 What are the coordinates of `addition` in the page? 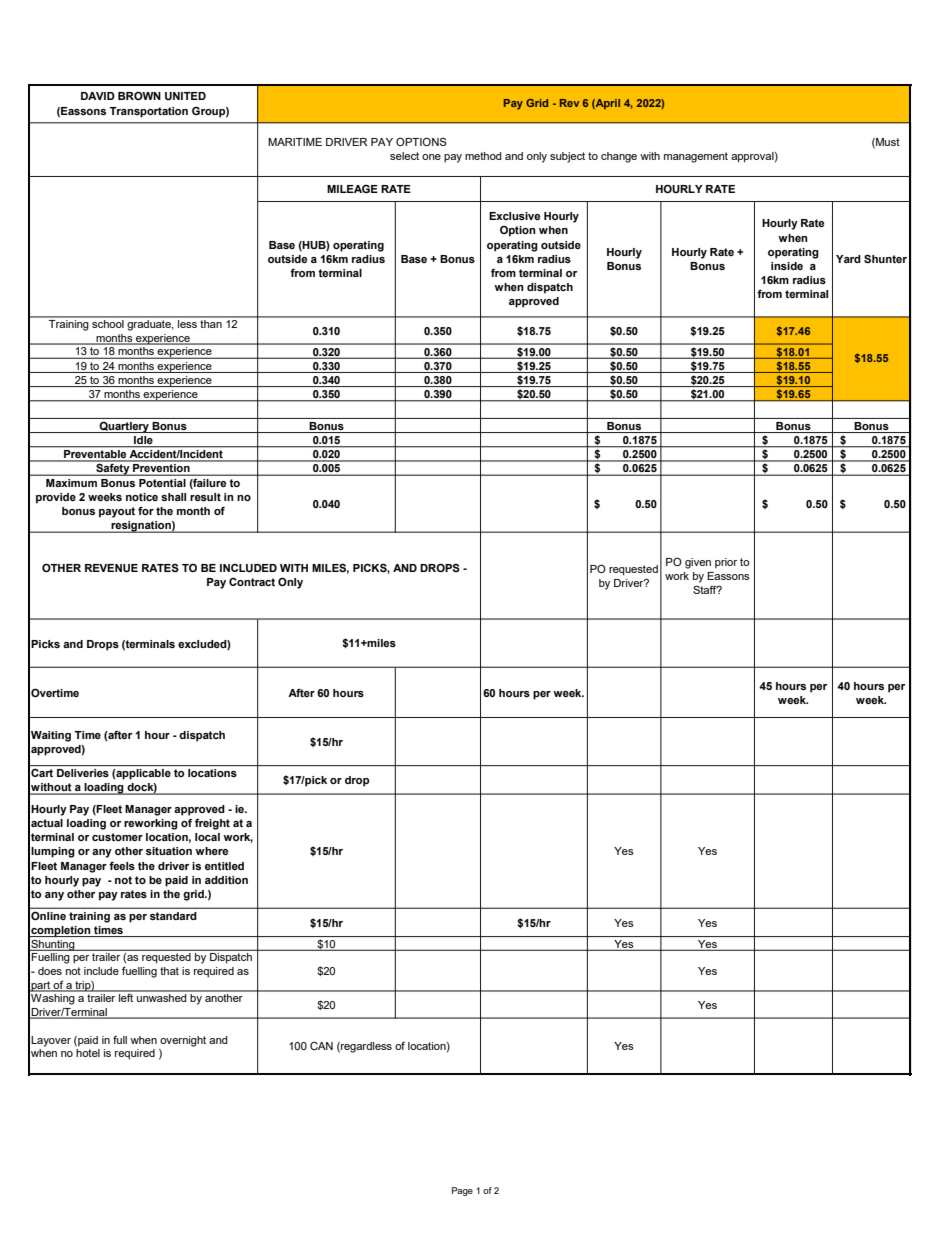 It's located at (226, 880).
